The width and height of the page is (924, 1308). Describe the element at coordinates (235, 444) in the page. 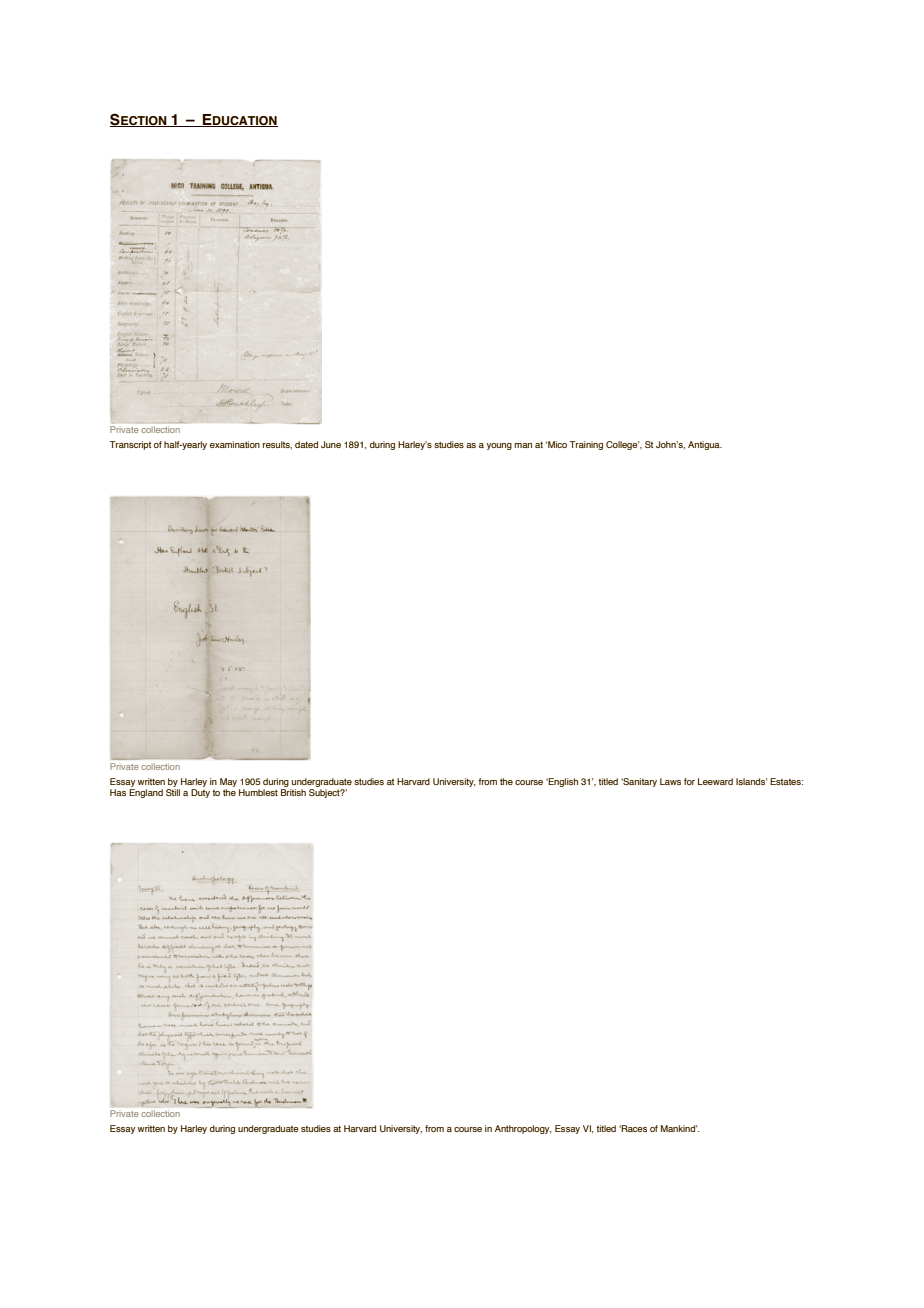

I see `examination` at that location.
